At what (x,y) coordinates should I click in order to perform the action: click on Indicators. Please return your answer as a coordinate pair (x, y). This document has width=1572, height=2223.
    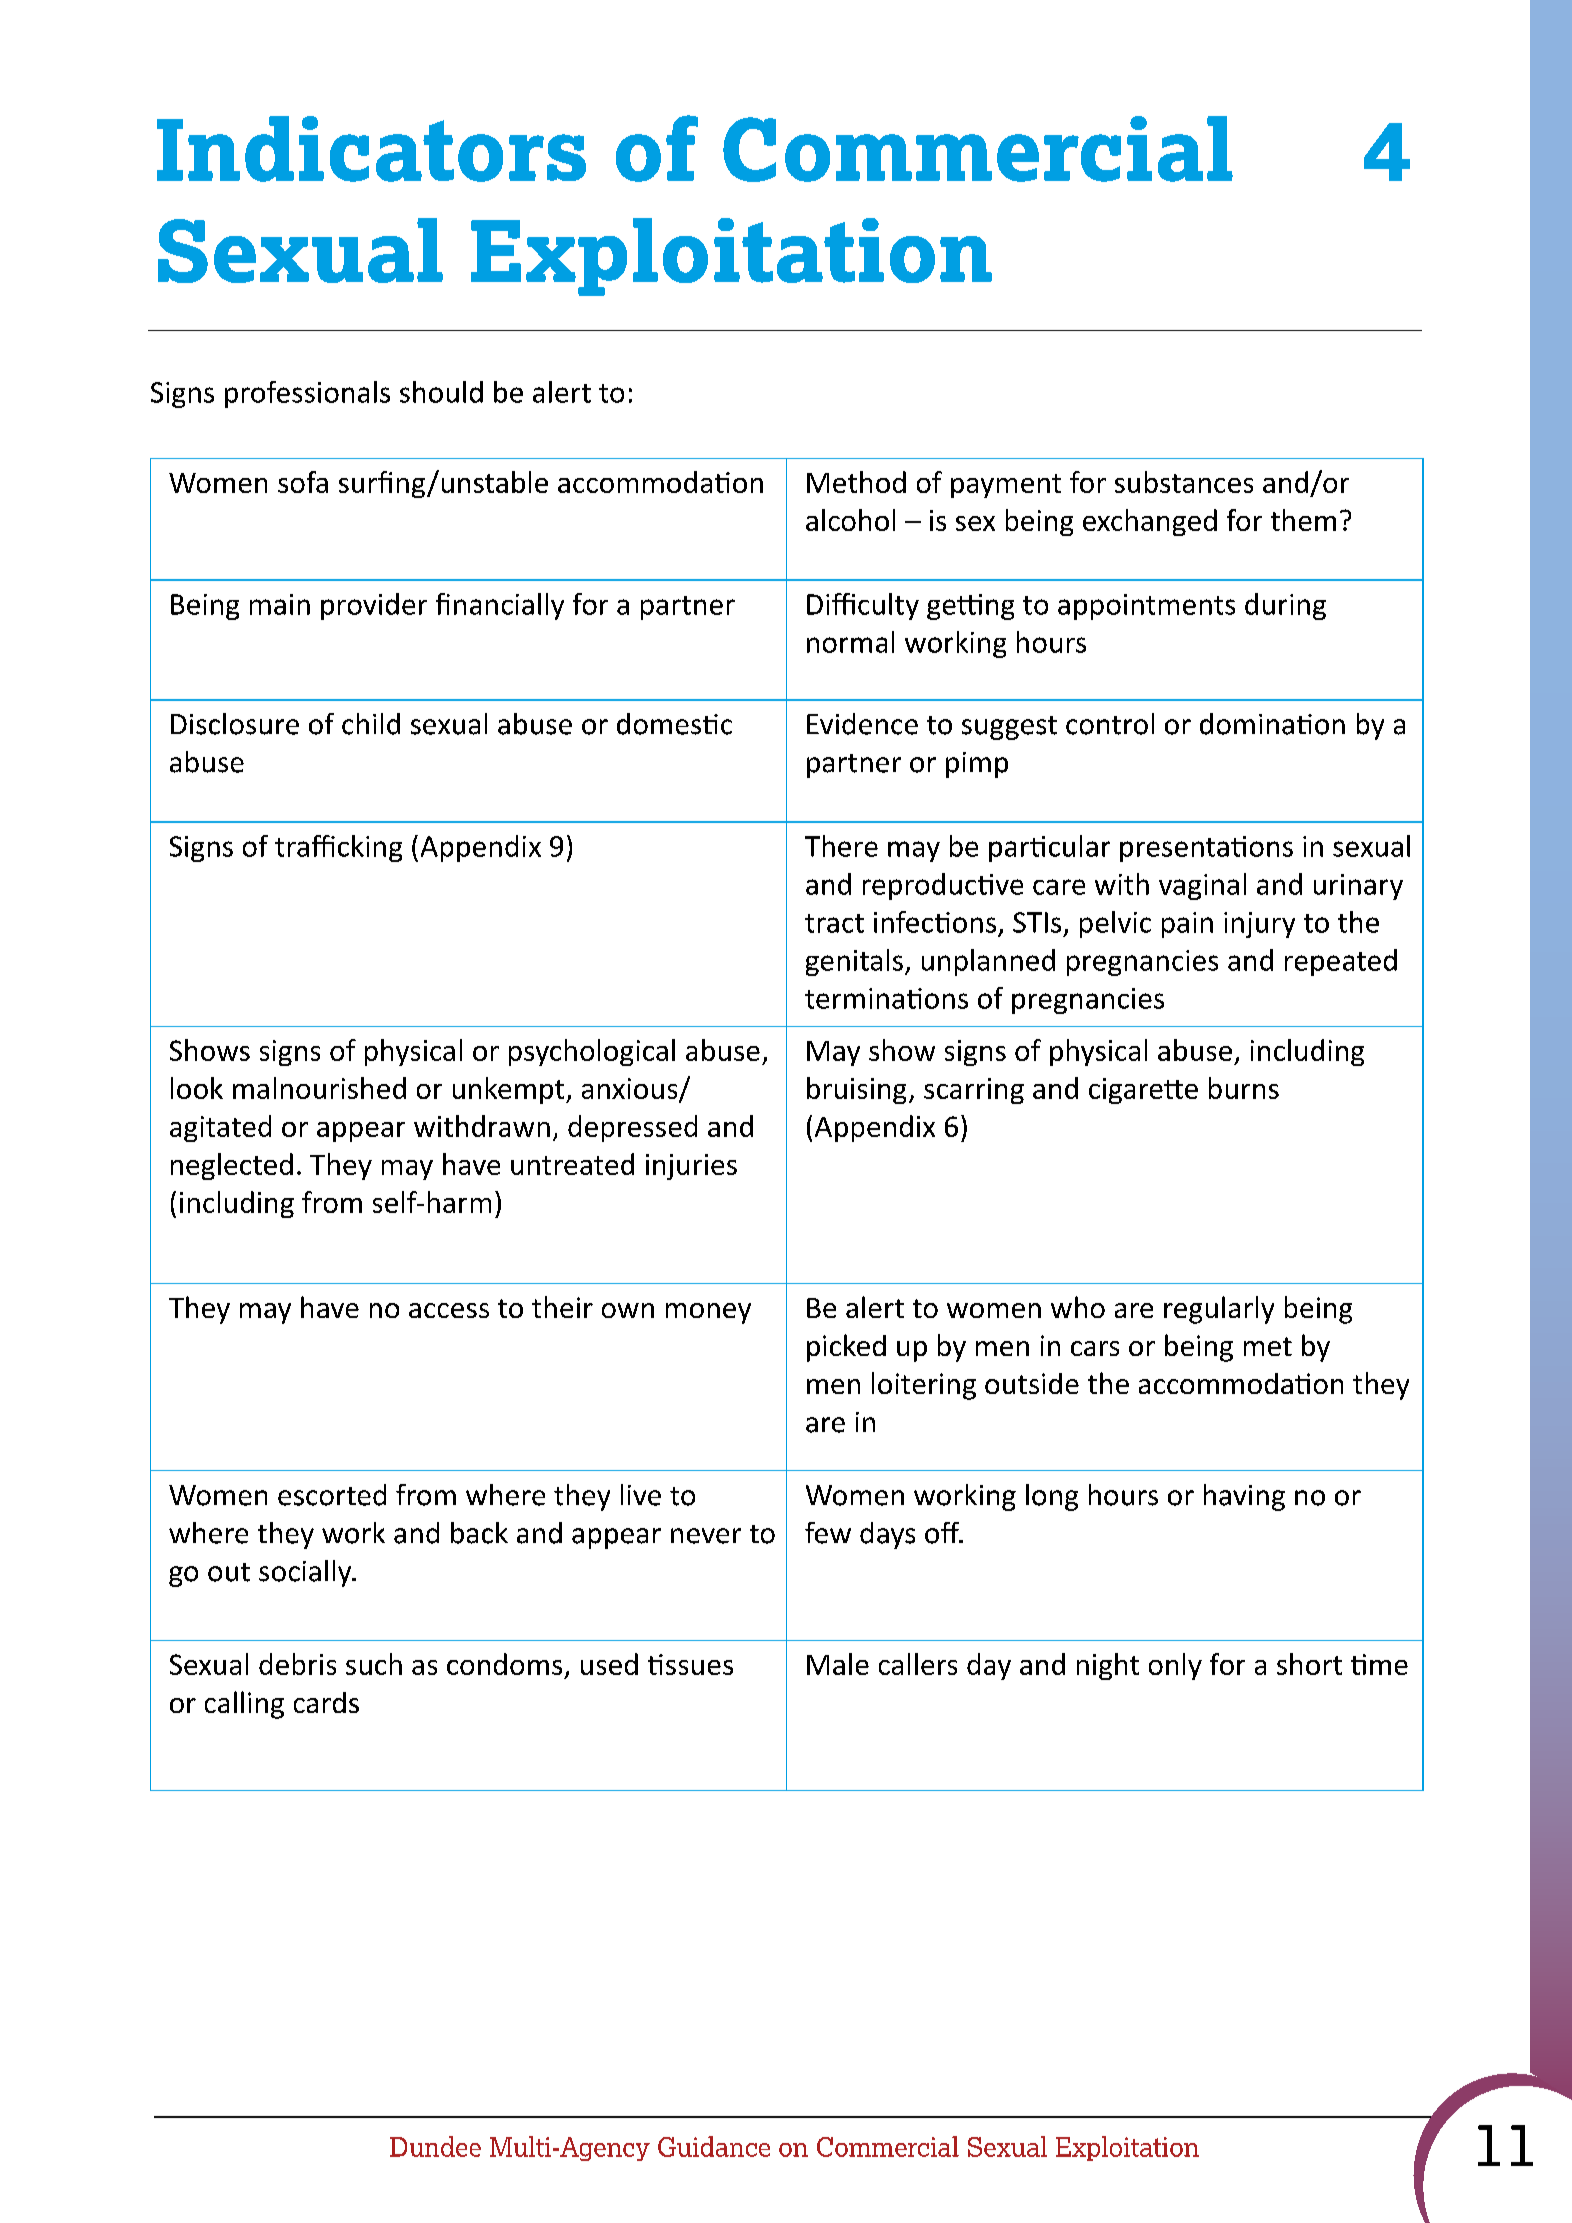
    Looking at the image, I should click on (371, 149).
